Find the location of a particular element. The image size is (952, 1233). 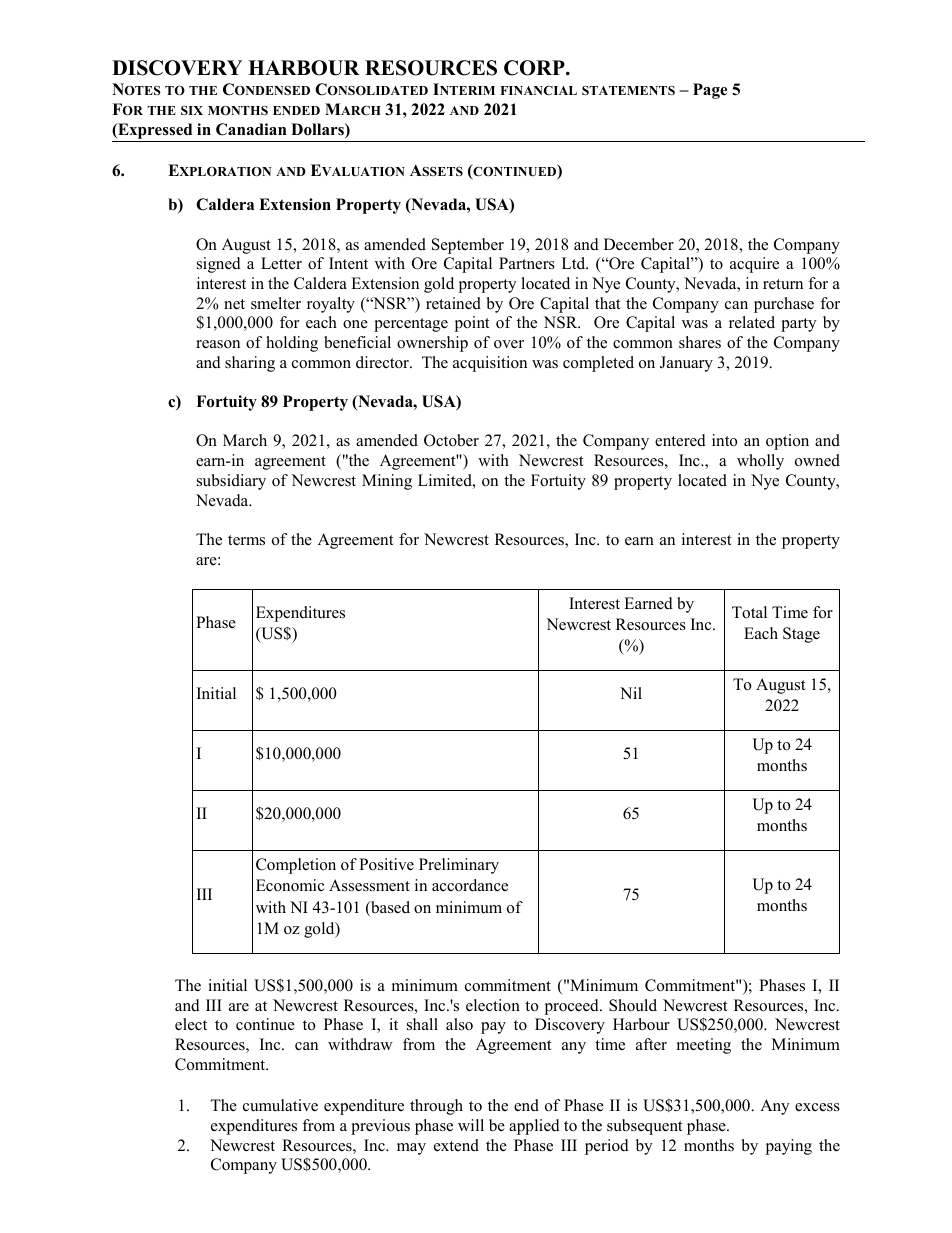

acquisition is located at coordinates (490, 364).
